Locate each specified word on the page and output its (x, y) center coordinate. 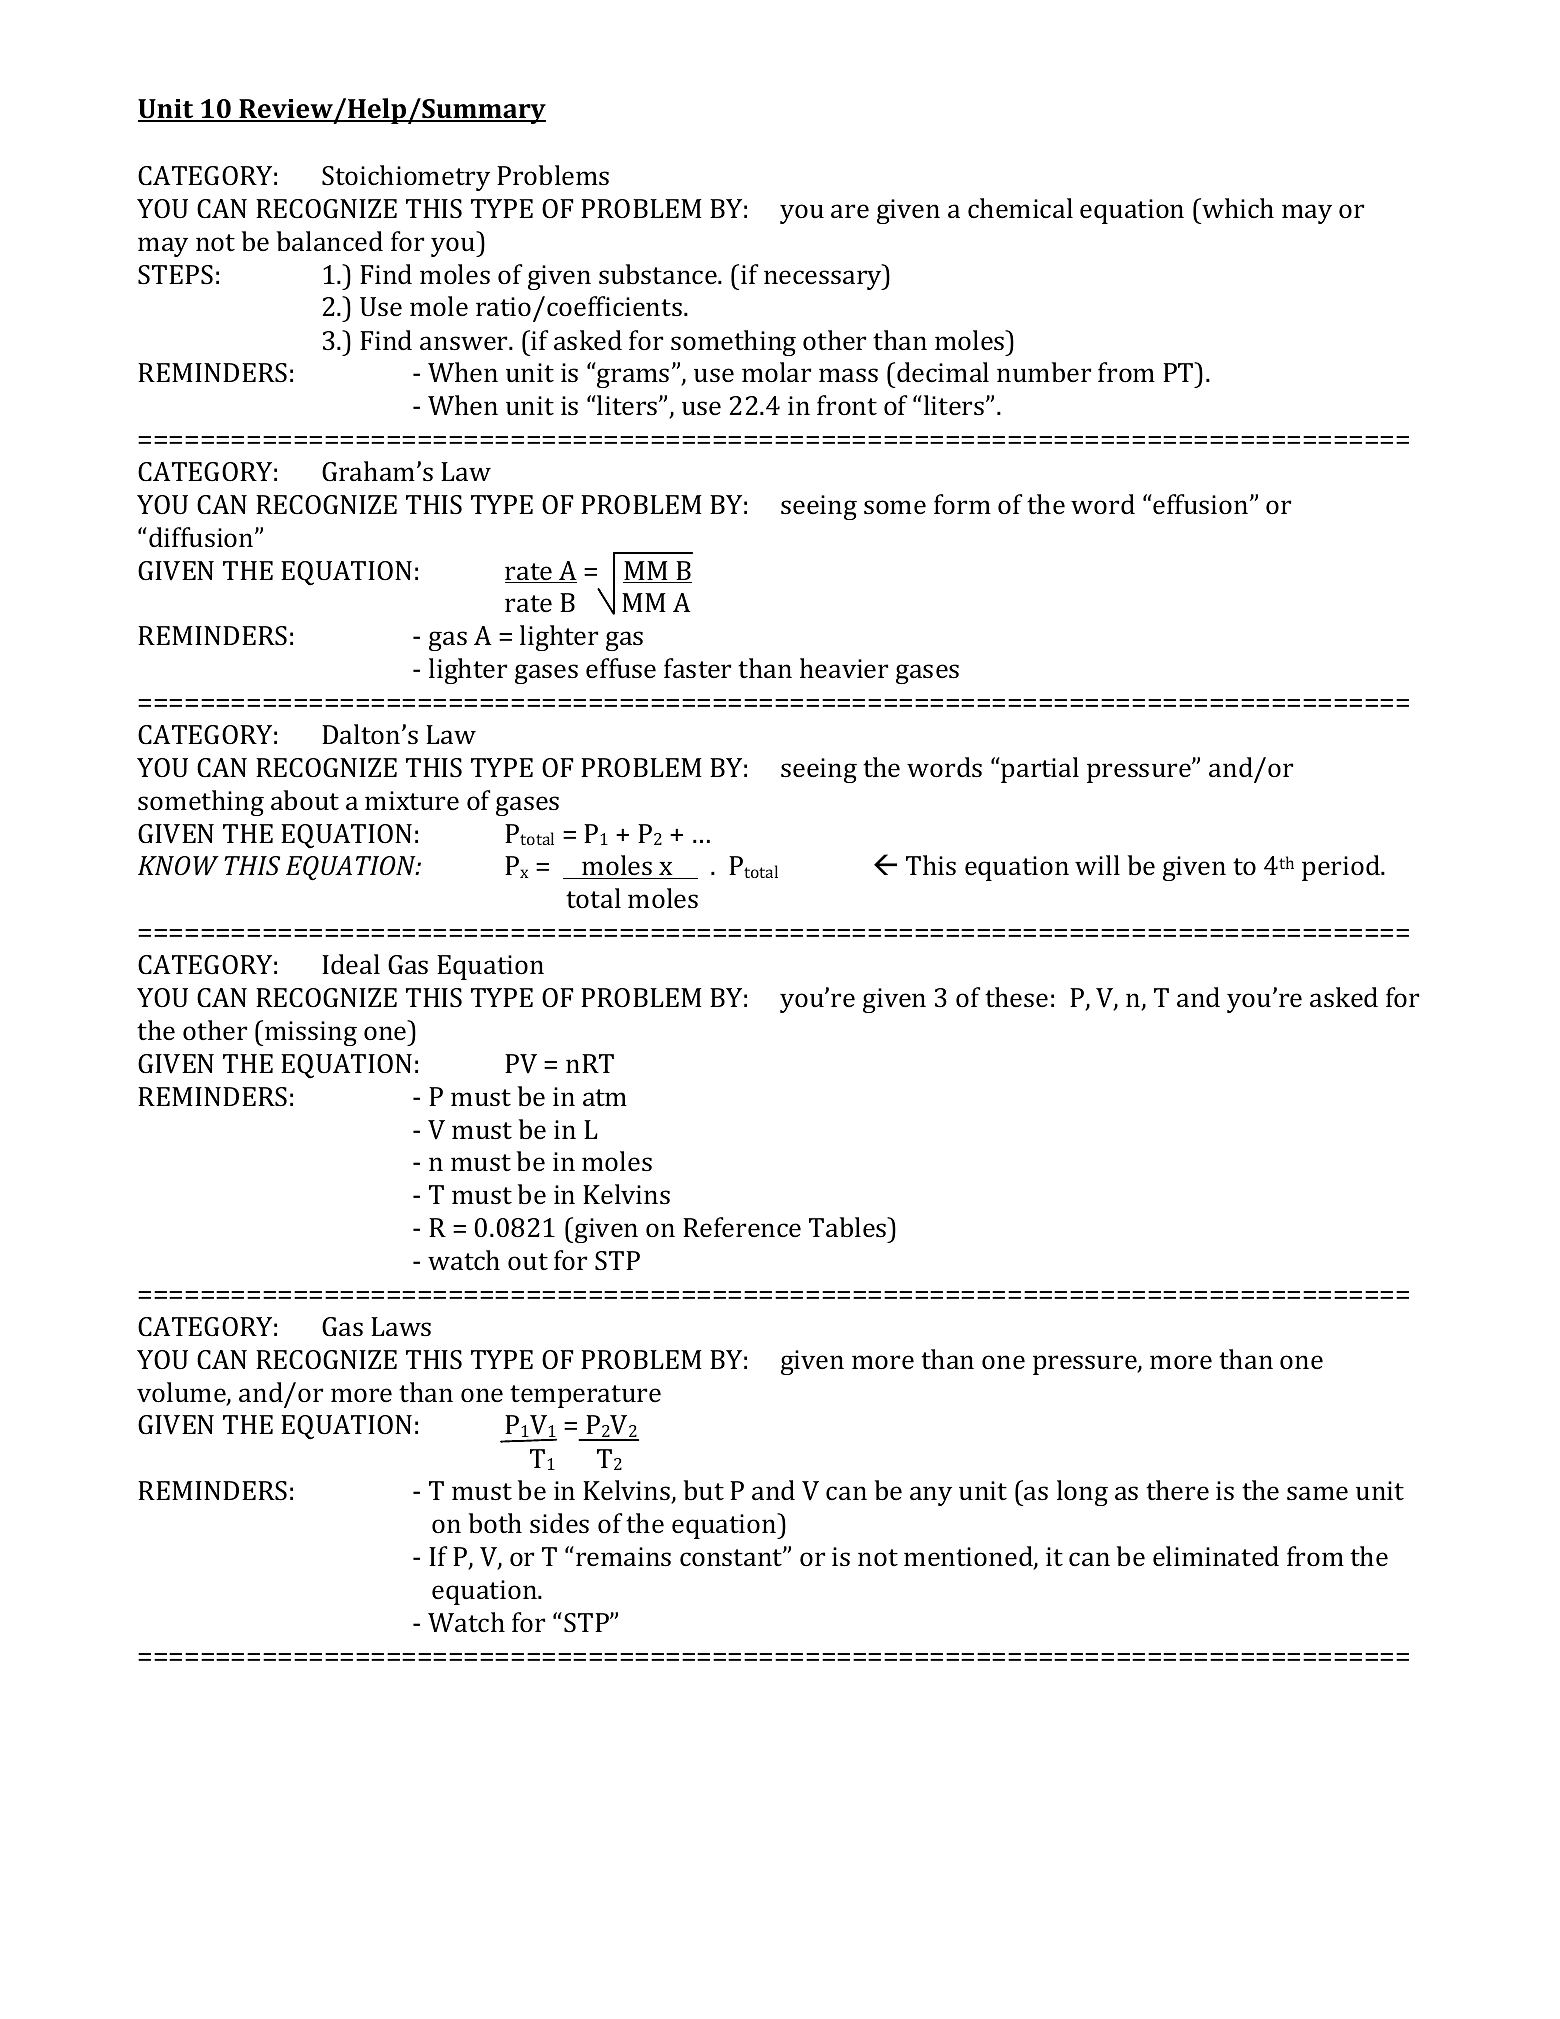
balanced (330, 241)
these (1016, 997)
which (1237, 208)
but (704, 1490)
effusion (1202, 504)
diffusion (202, 537)
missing (311, 1033)
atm (605, 1098)
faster (697, 668)
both (495, 1523)
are (850, 211)
